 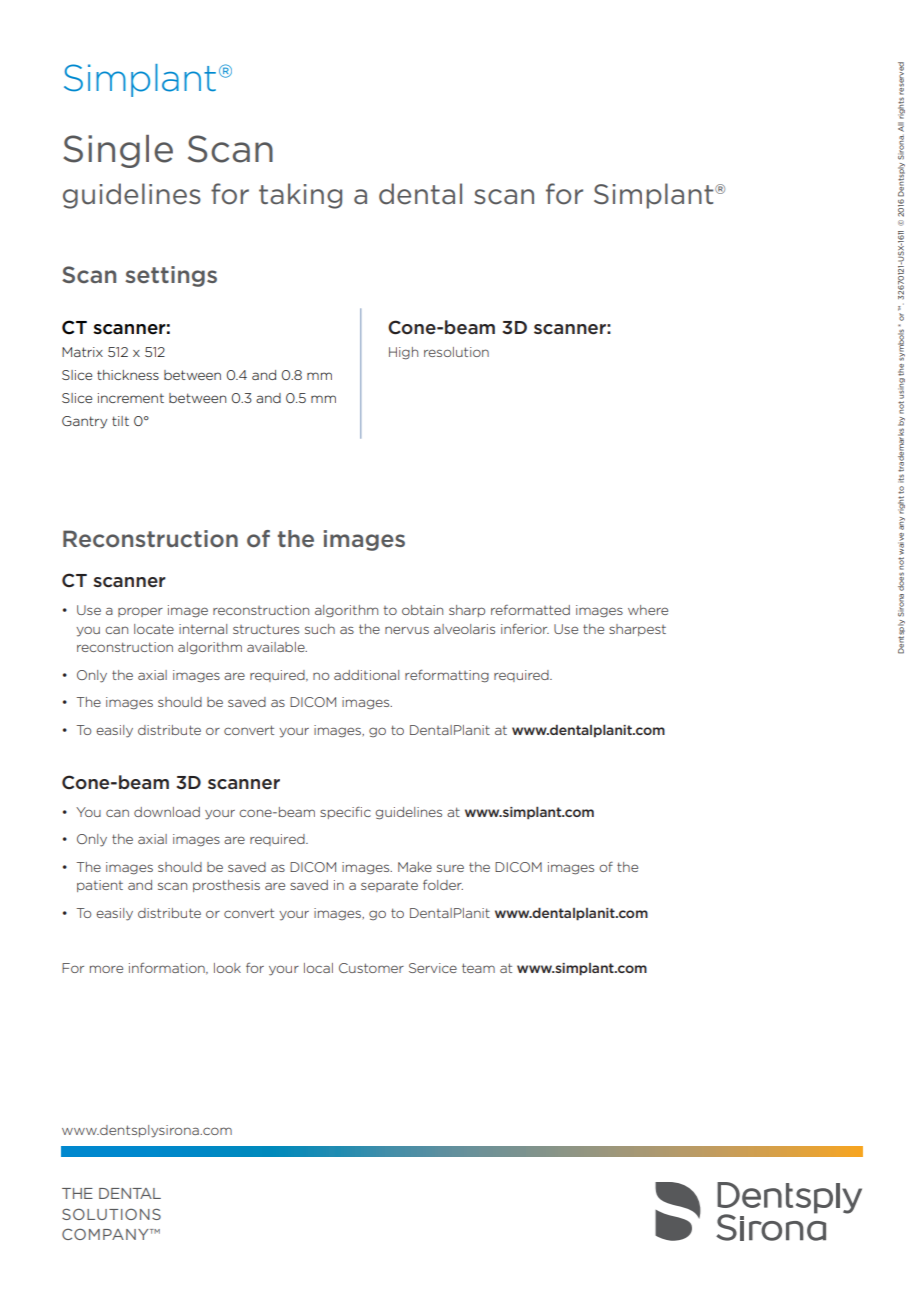 I want to click on SOLUTIONS, so click(x=111, y=1214).
